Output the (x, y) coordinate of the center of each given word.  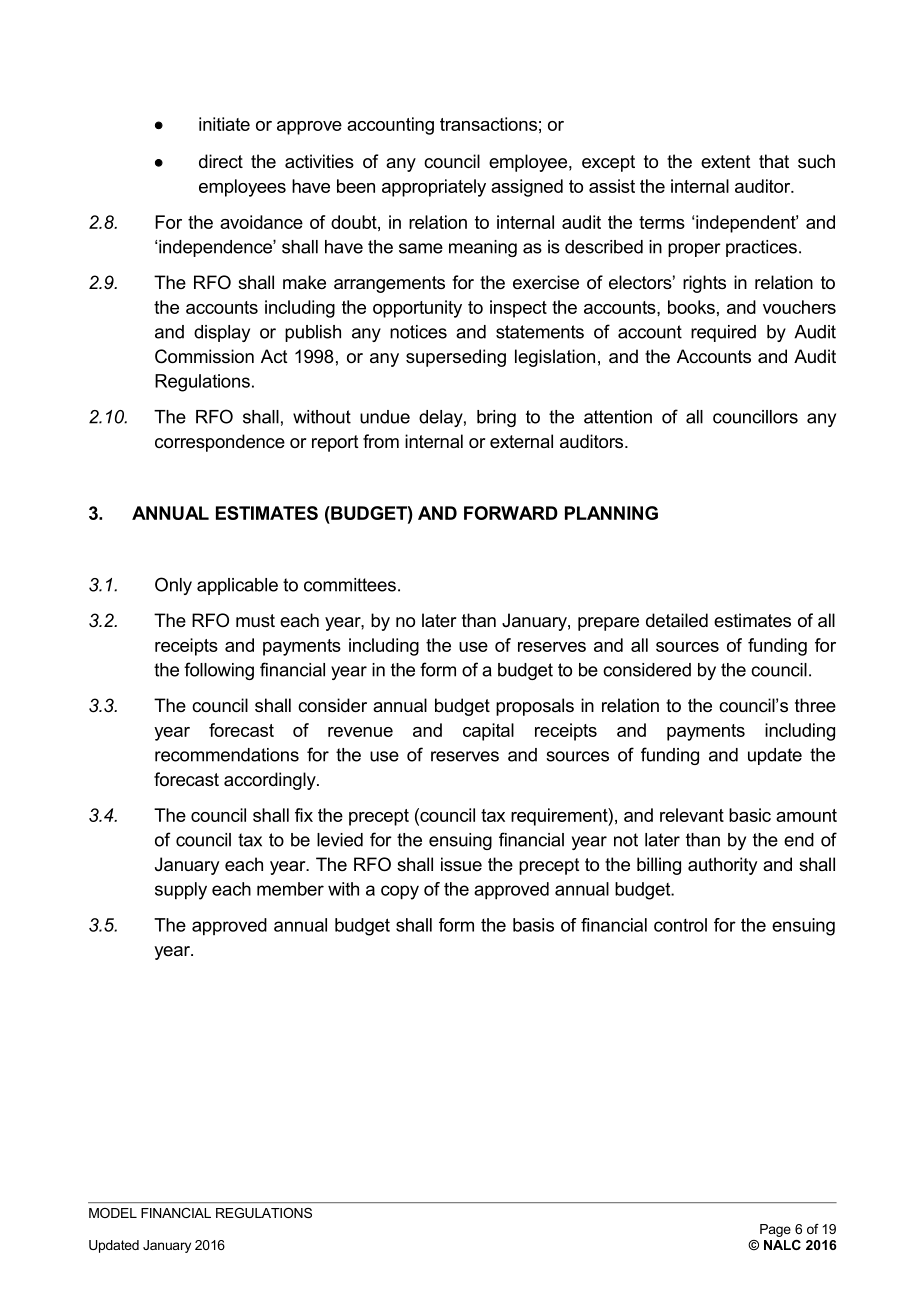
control (680, 925)
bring (496, 418)
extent (726, 161)
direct (221, 161)
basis (533, 925)
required (723, 333)
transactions (488, 124)
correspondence (220, 443)
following (219, 671)
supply (181, 891)
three (815, 705)
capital (488, 732)
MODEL (113, 1213)
